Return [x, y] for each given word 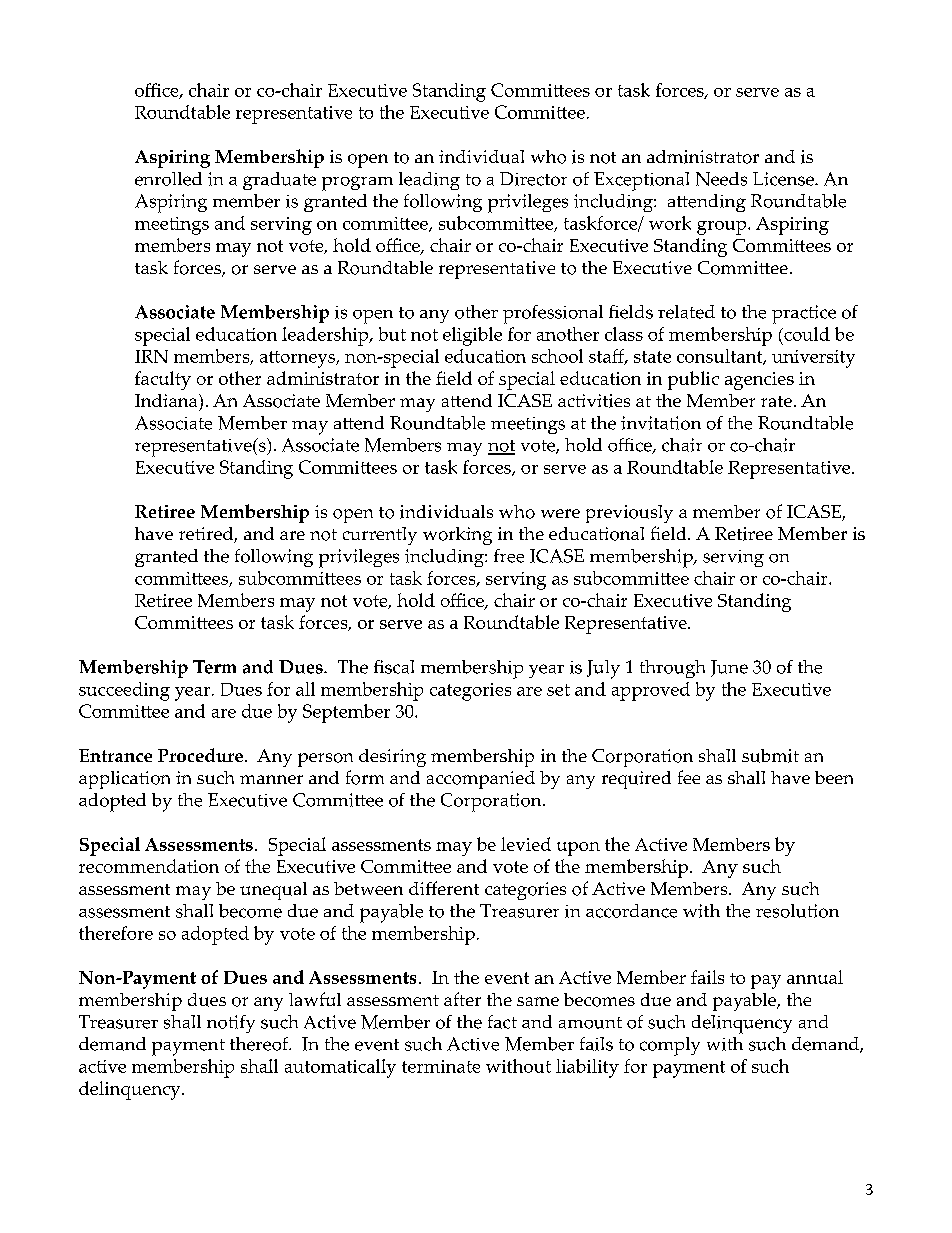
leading [429, 181]
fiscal [394, 667]
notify [231, 1024]
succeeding [124, 691]
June [729, 668]
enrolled [168, 179]
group [721, 228]
